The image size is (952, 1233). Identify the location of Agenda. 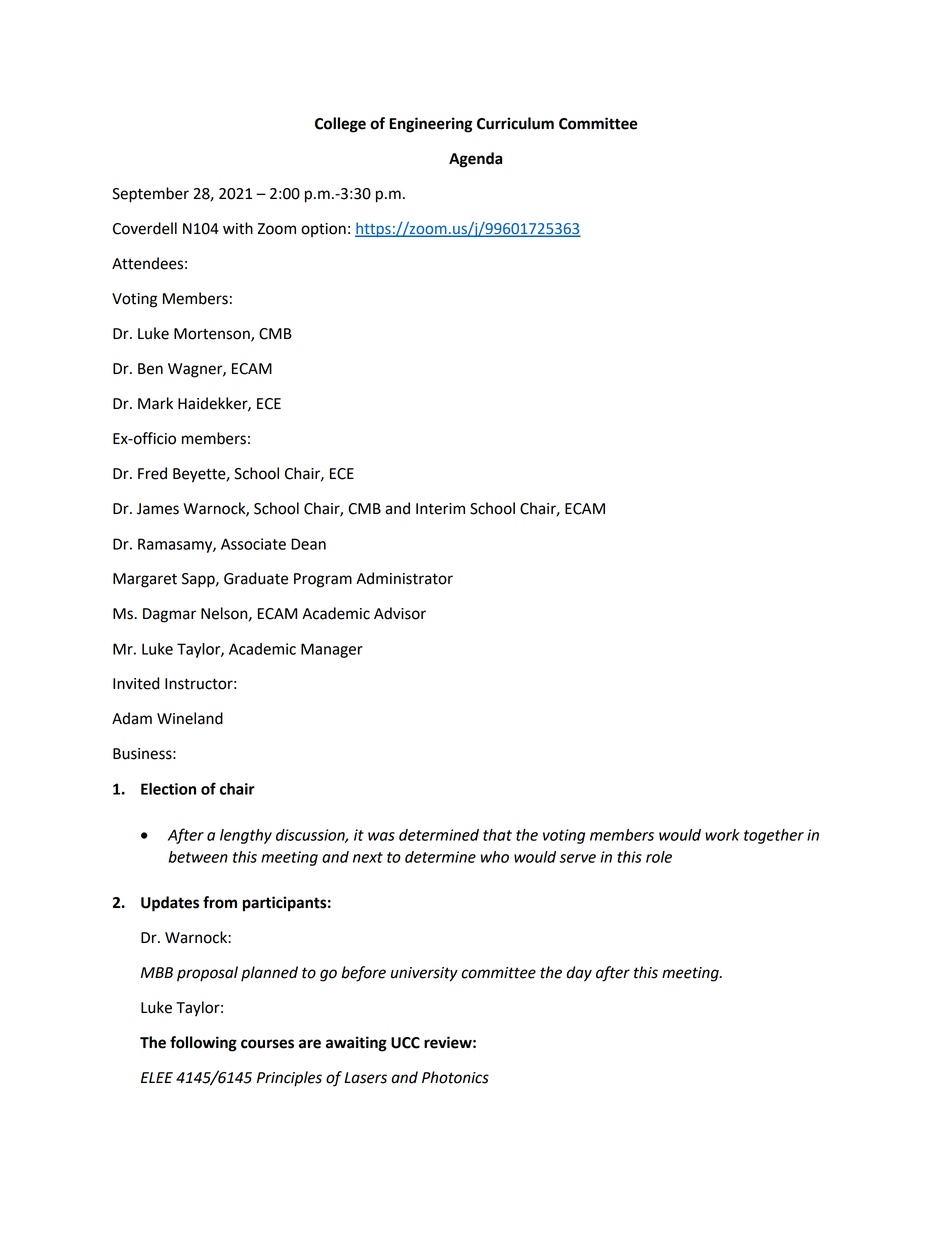
(475, 160).
